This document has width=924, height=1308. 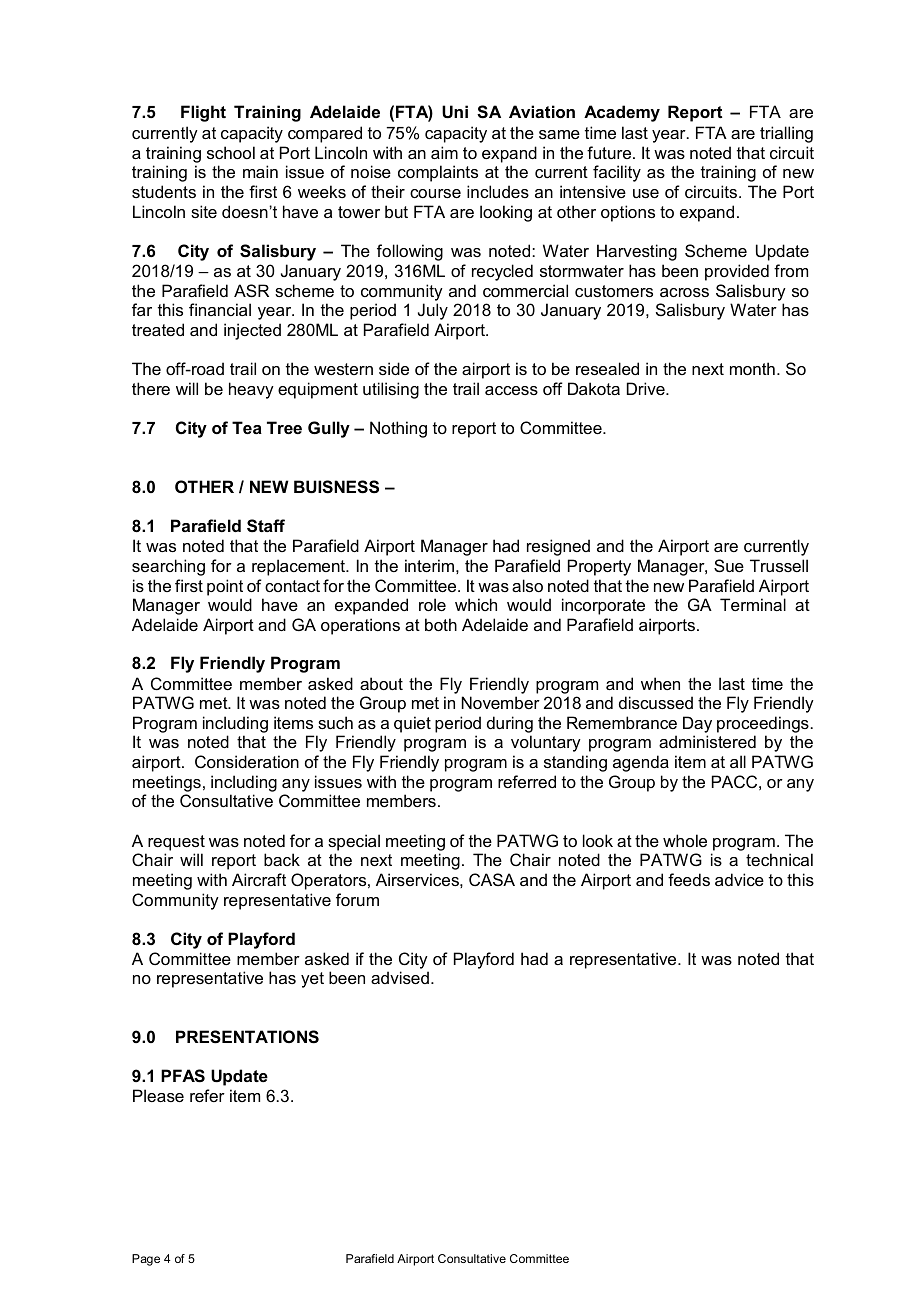 What do you see at coordinates (501, 702) in the document?
I see `November` at bounding box center [501, 702].
